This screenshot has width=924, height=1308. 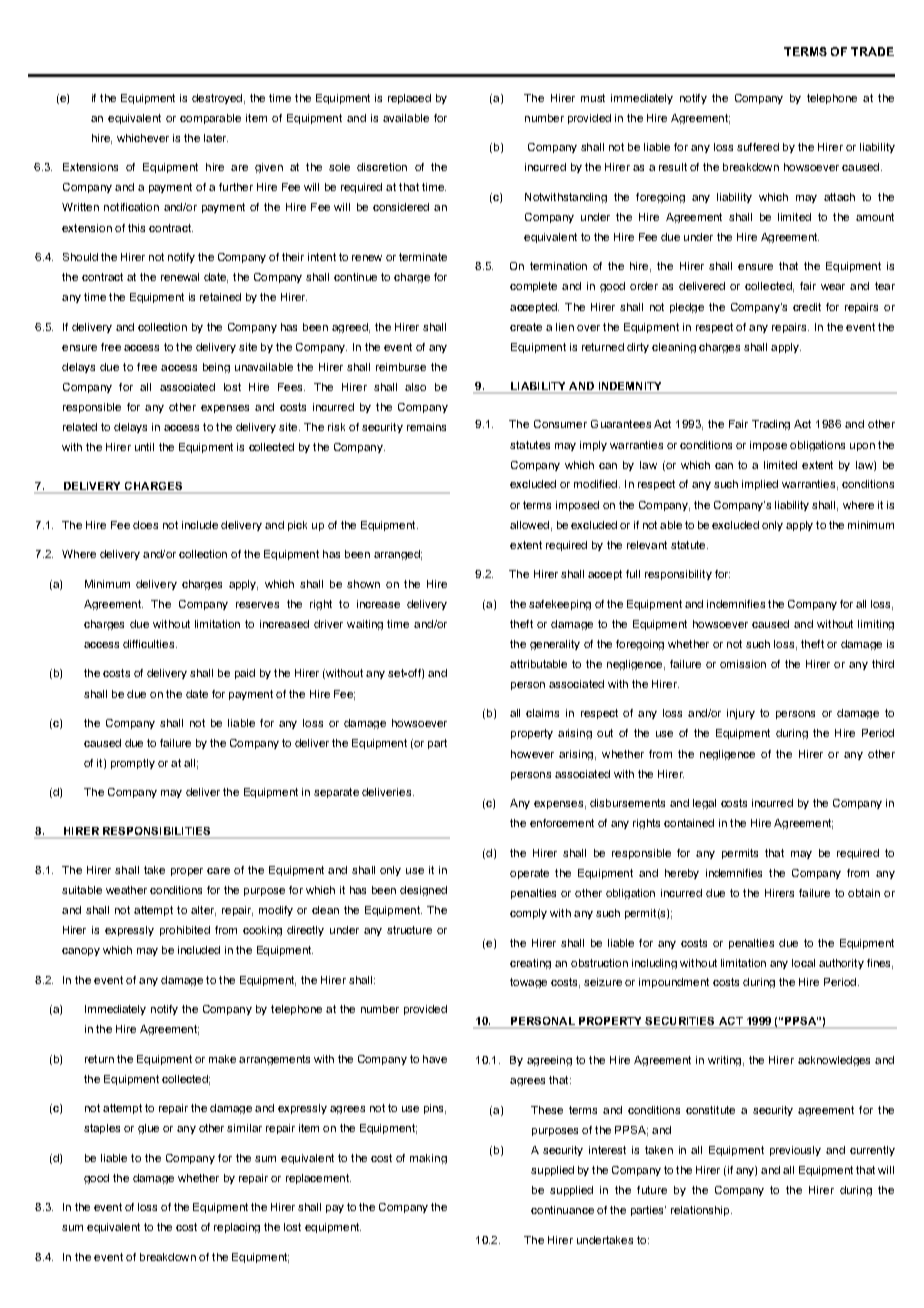 I want to click on suffered, so click(x=758, y=147).
